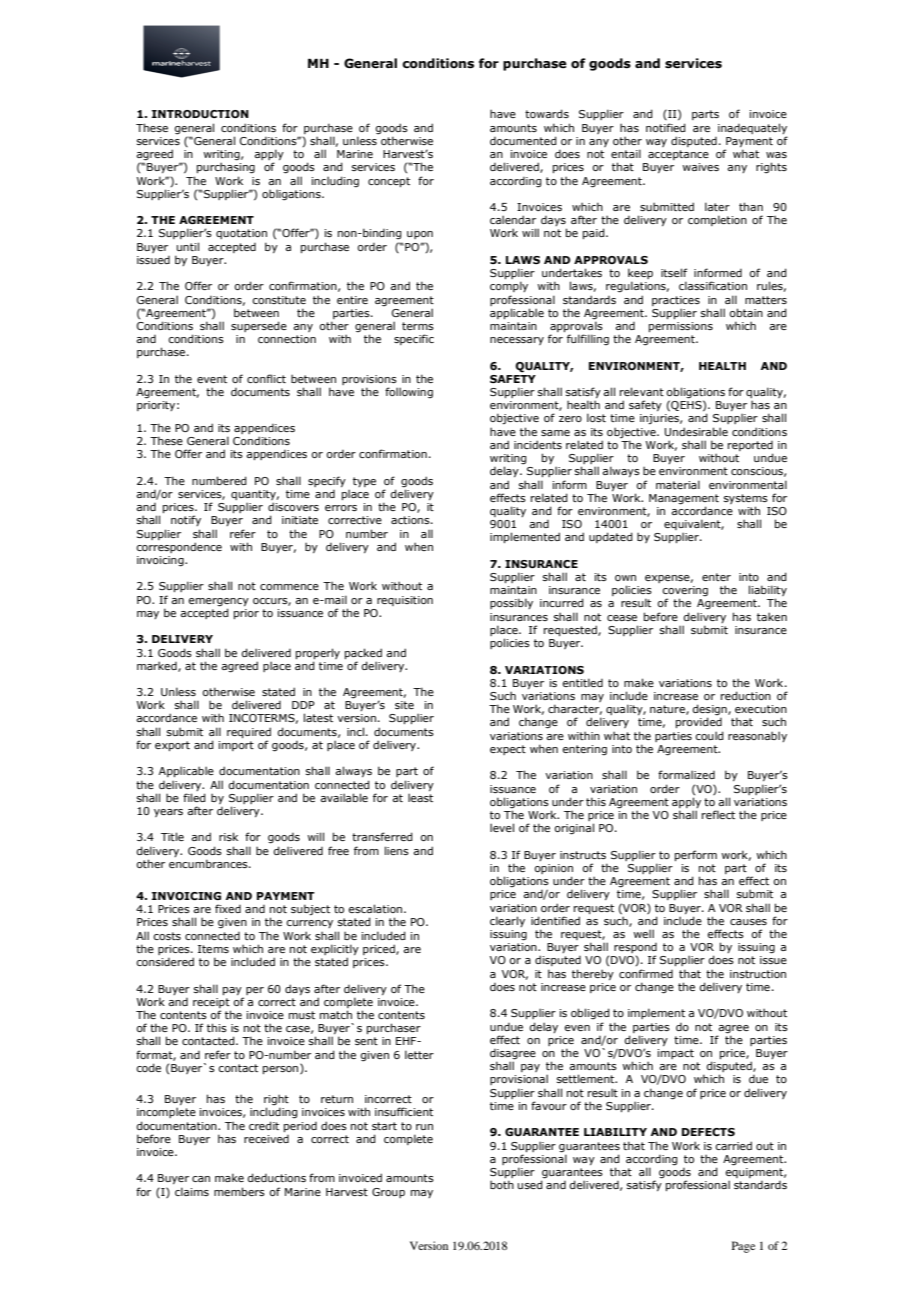 This page has width=924, height=1308. What do you see at coordinates (239, 1191) in the page?
I see `members` at bounding box center [239, 1191].
